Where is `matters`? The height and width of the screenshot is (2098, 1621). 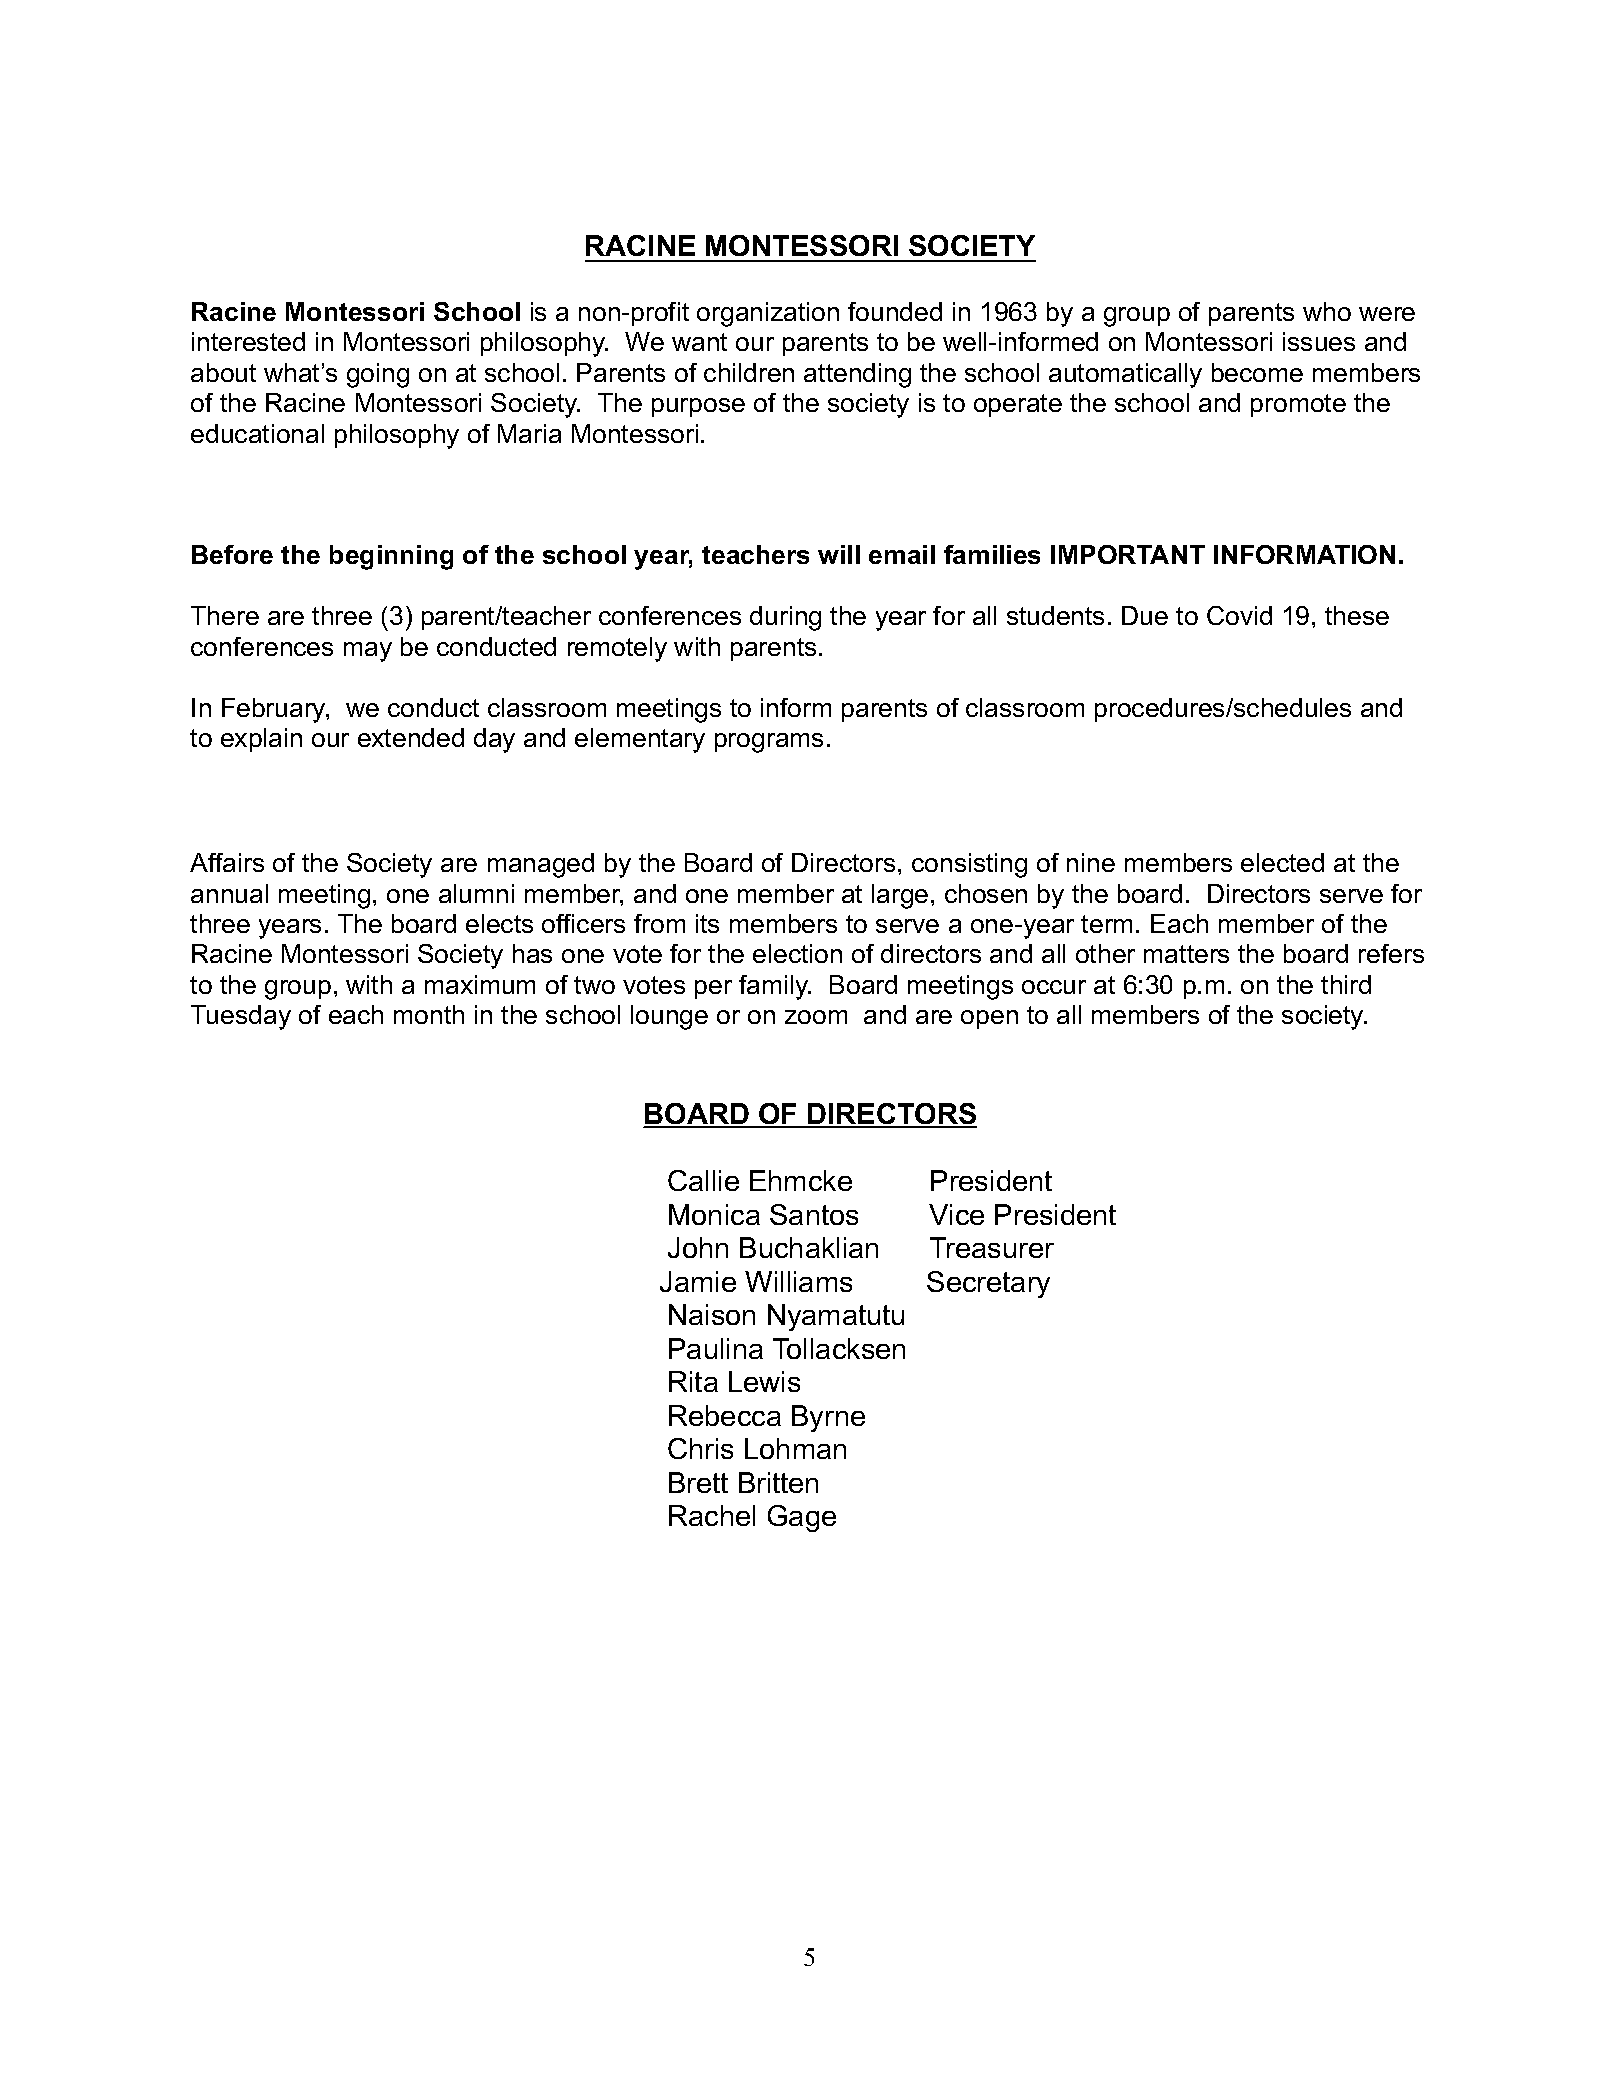 matters is located at coordinates (1186, 954).
